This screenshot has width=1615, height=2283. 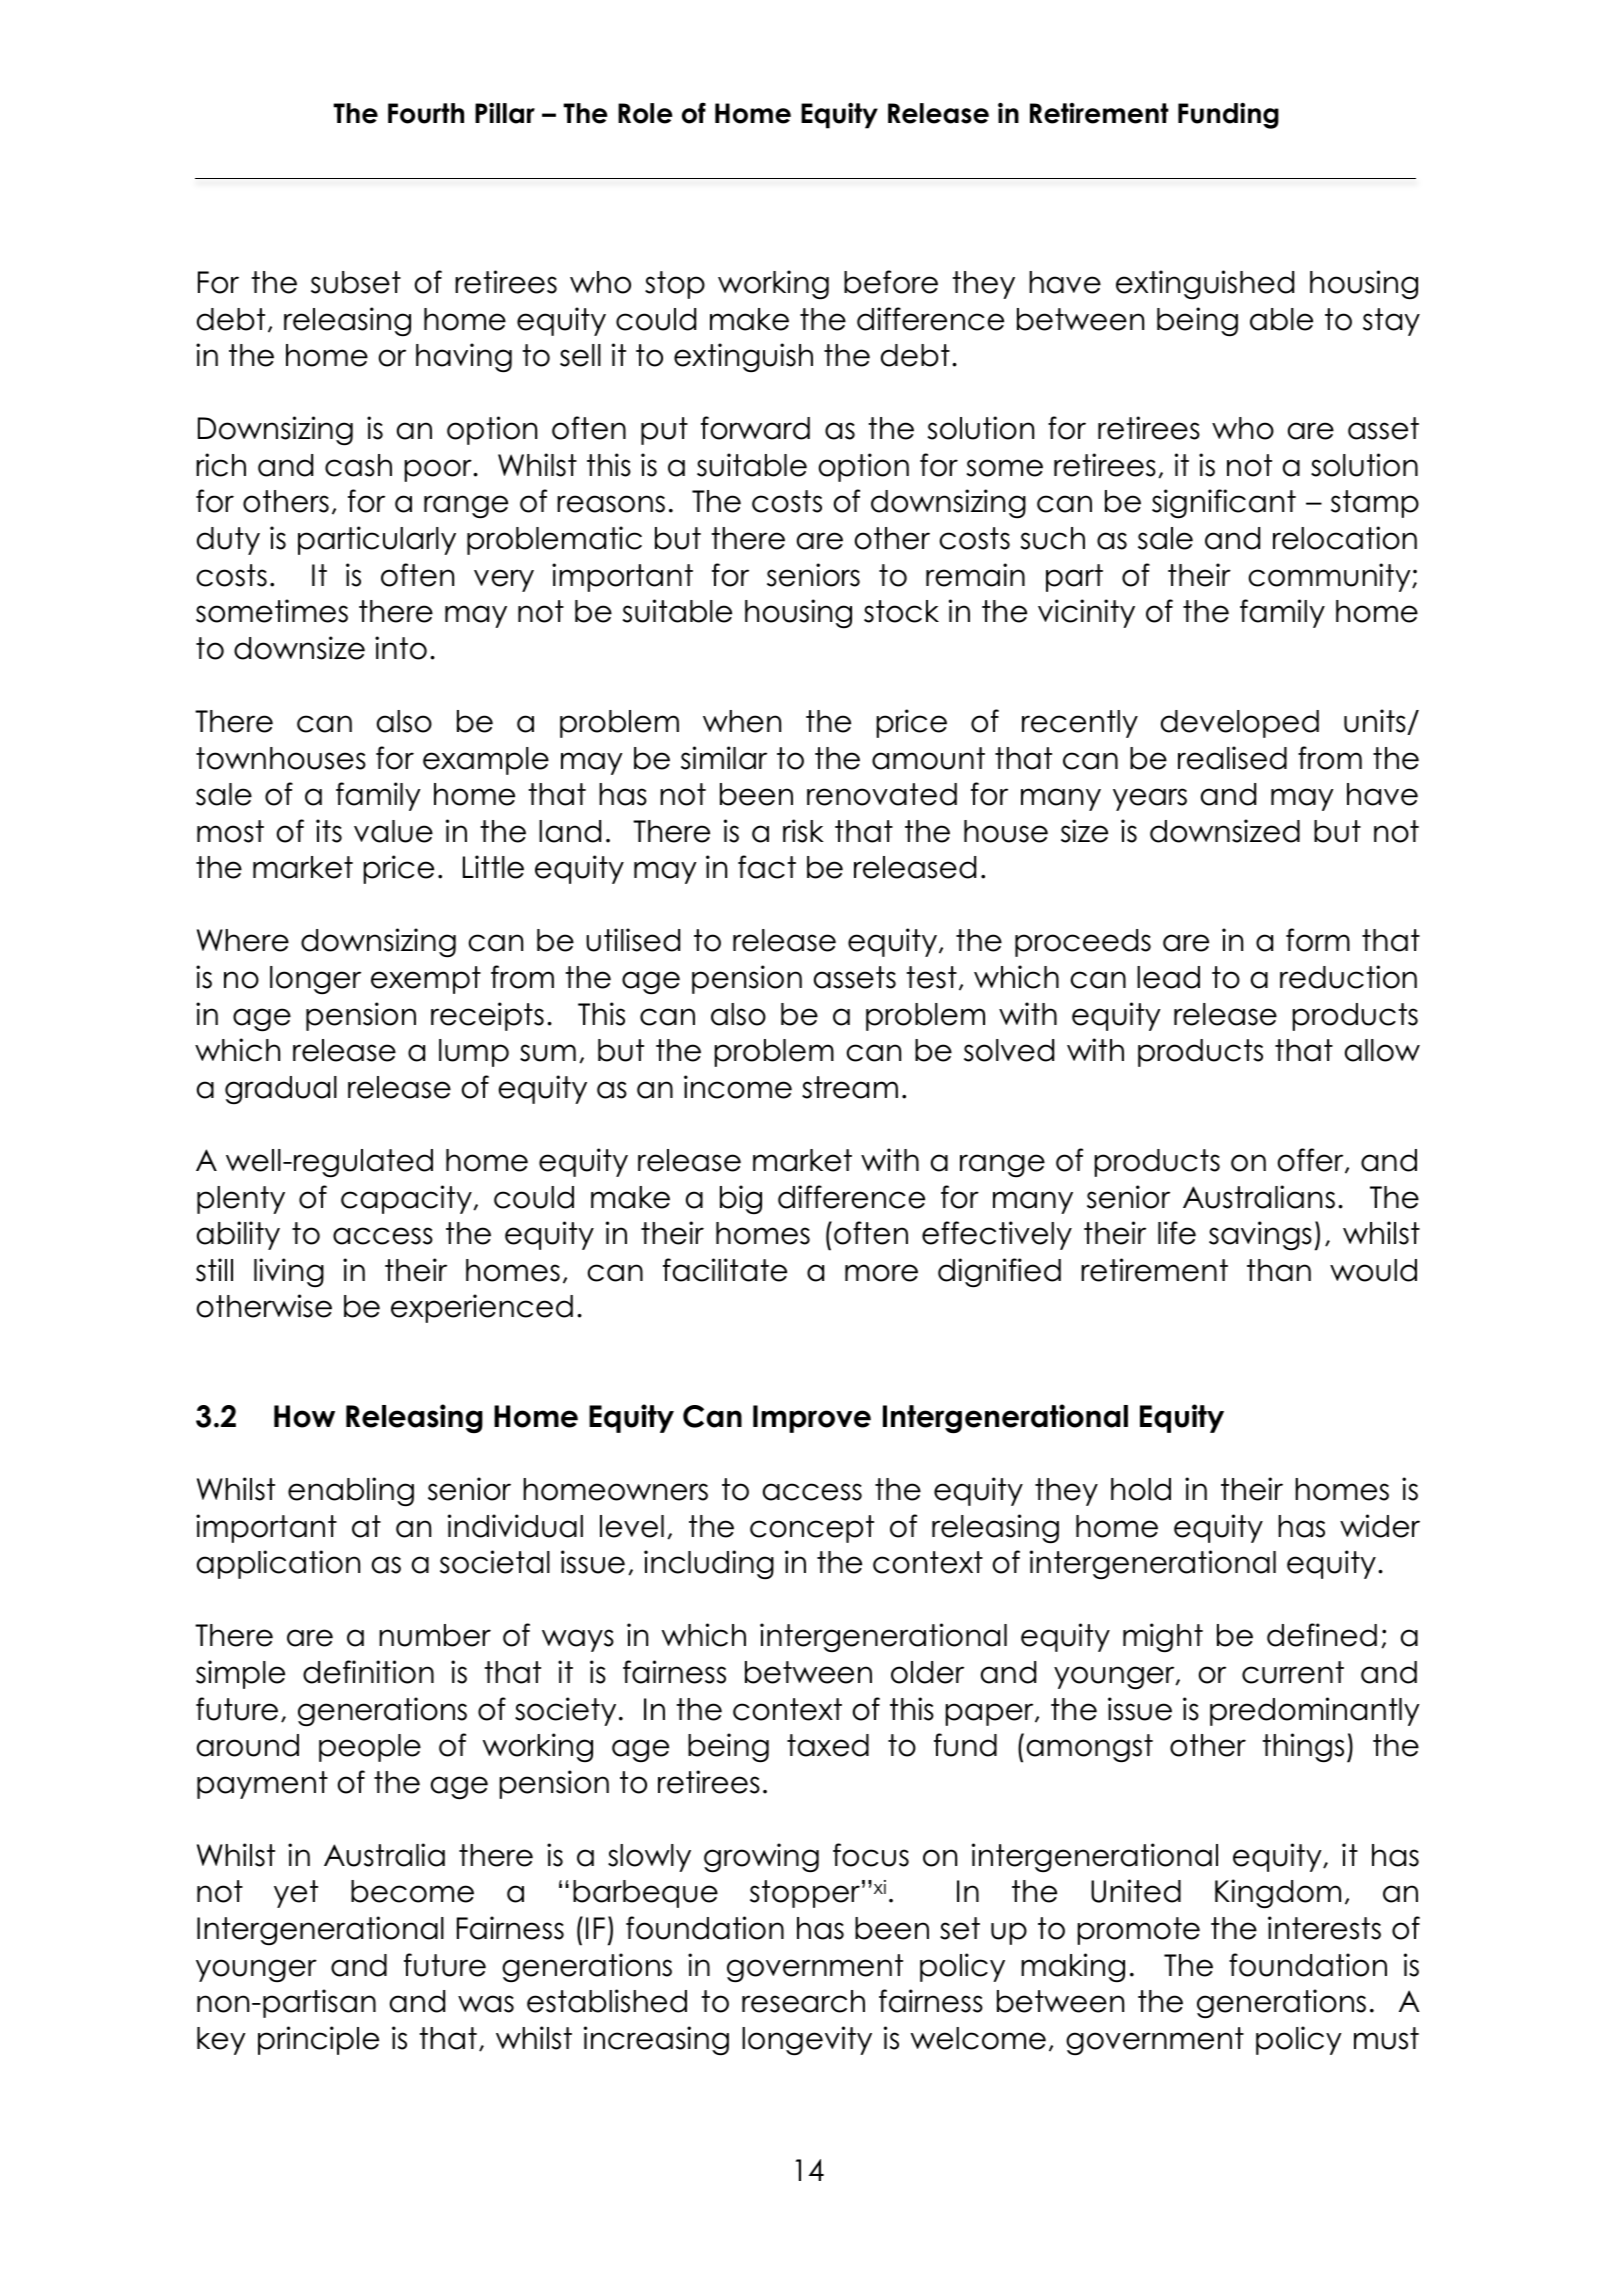 I want to click on research, so click(x=803, y=2001).
